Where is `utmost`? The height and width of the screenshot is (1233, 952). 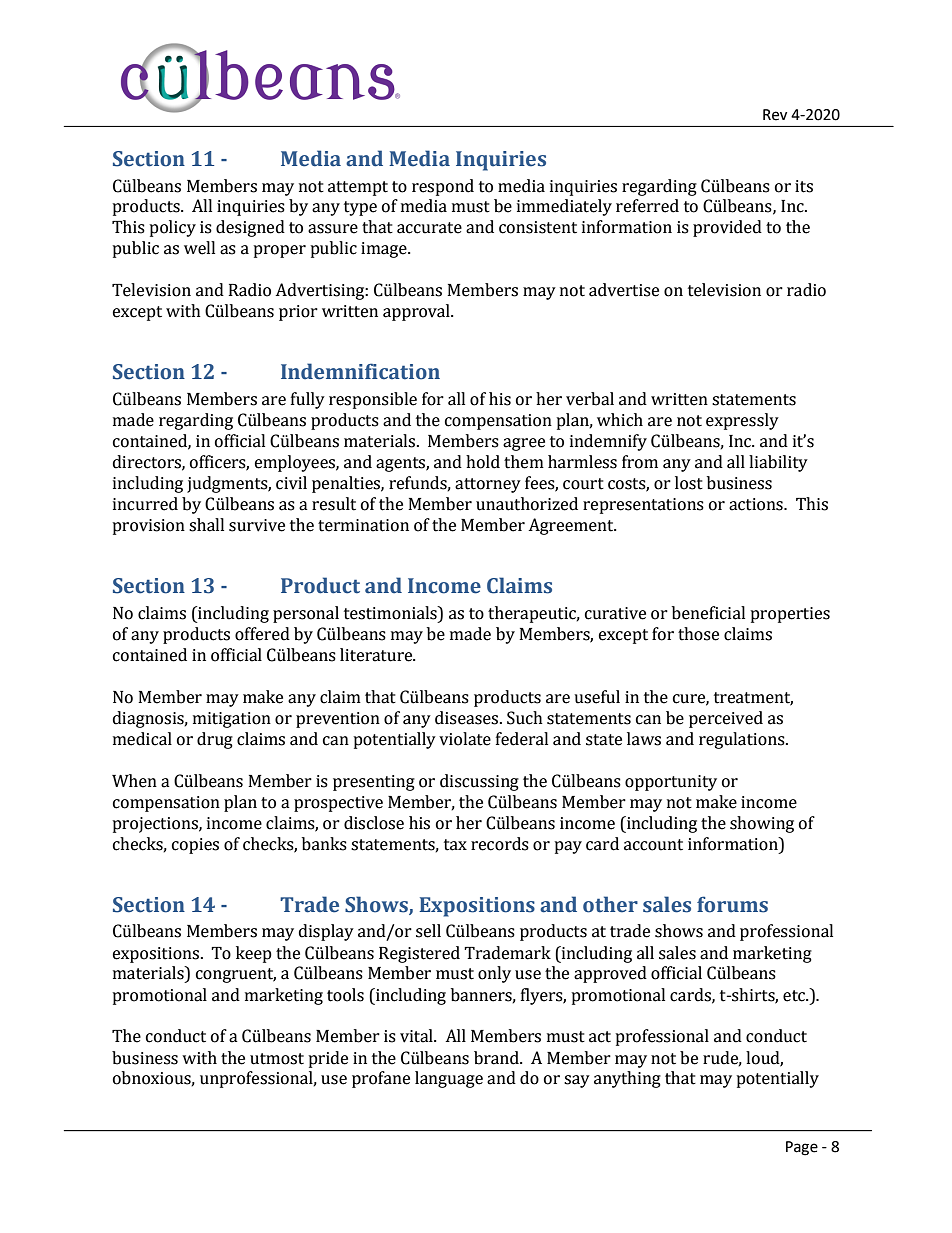
utmost is located at coordinates (277, 1059).
